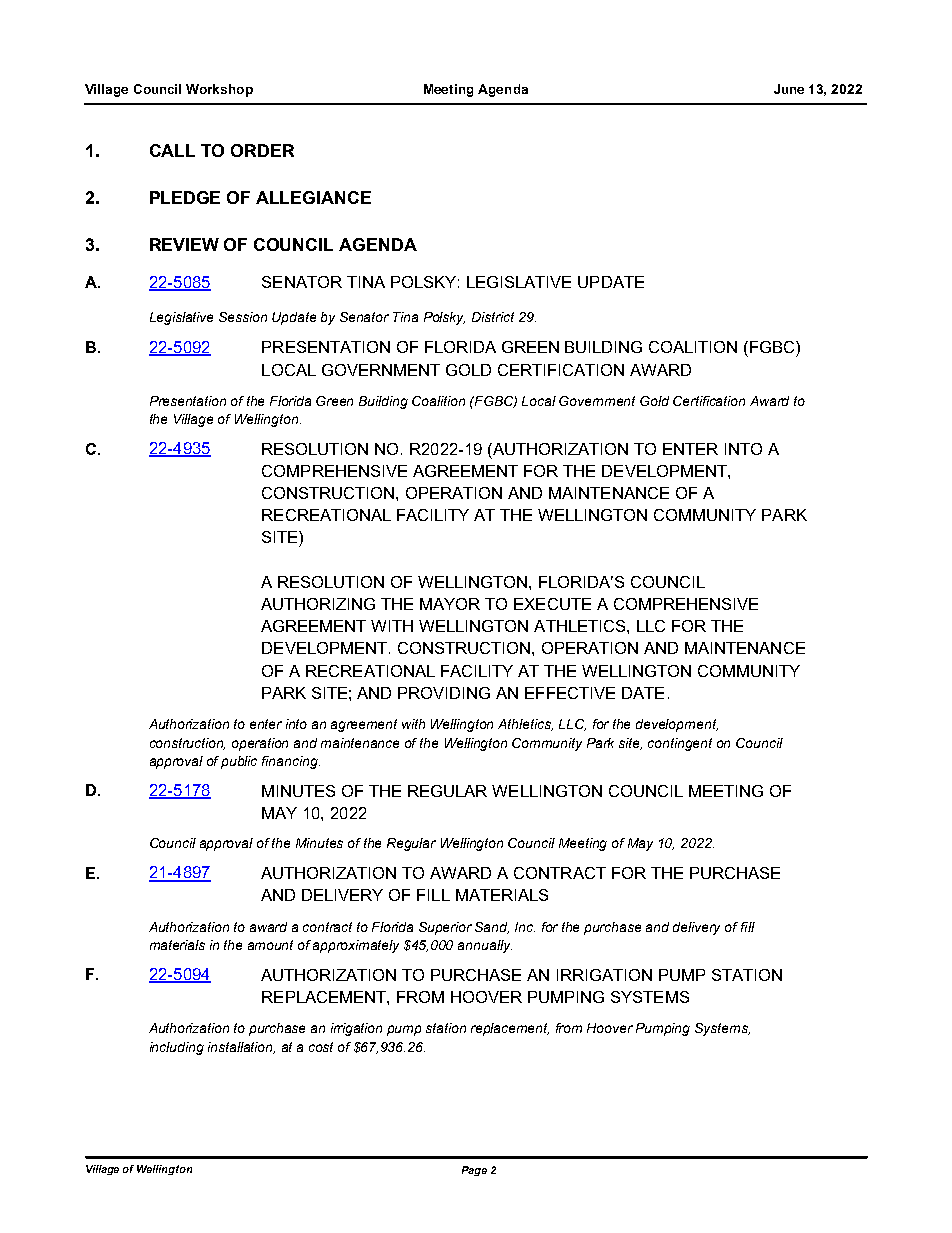  I want to click on ORDER, so click(262, 150).
